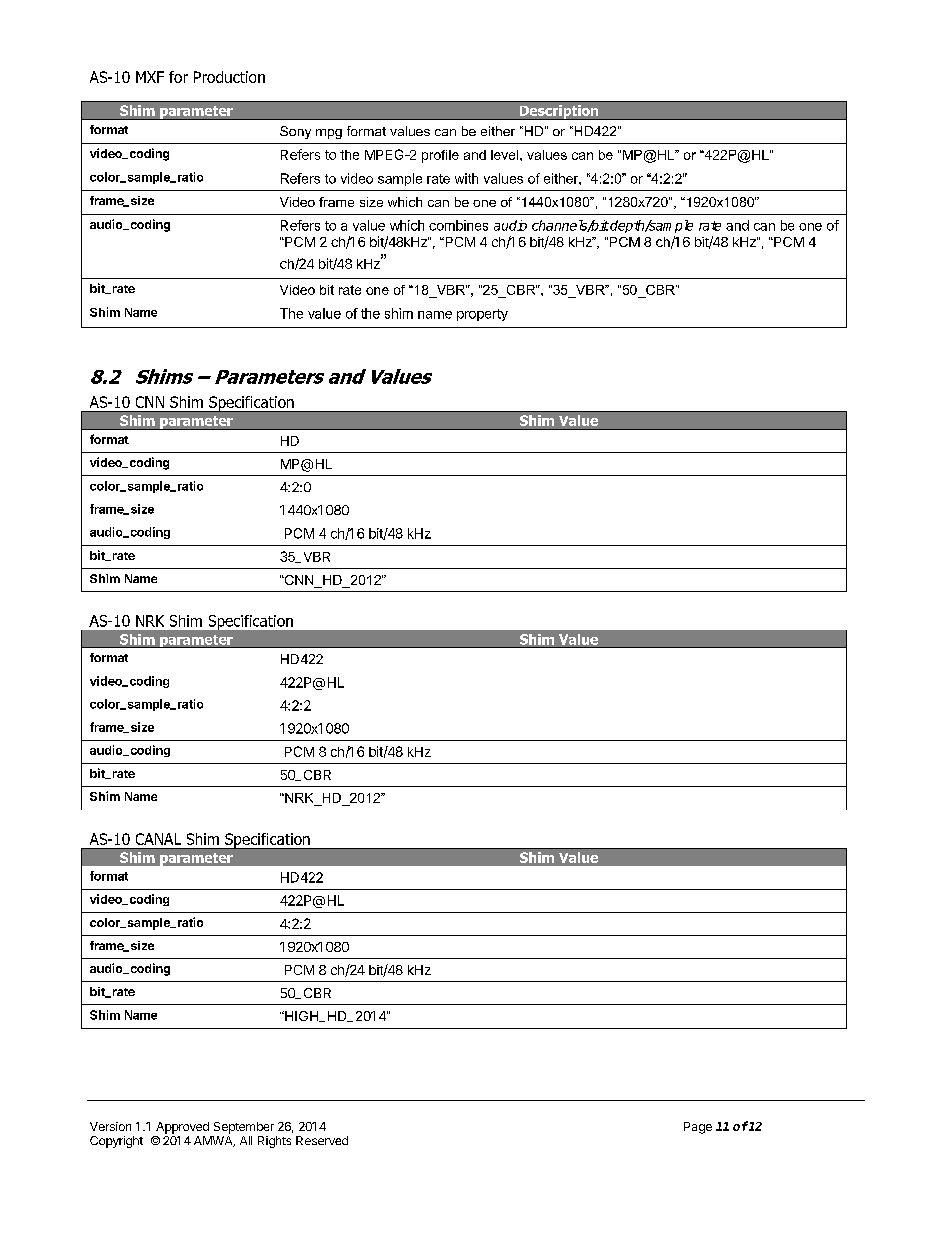 The image size is (952, 1233). I want to click on Approved, so click(182, 1128).
